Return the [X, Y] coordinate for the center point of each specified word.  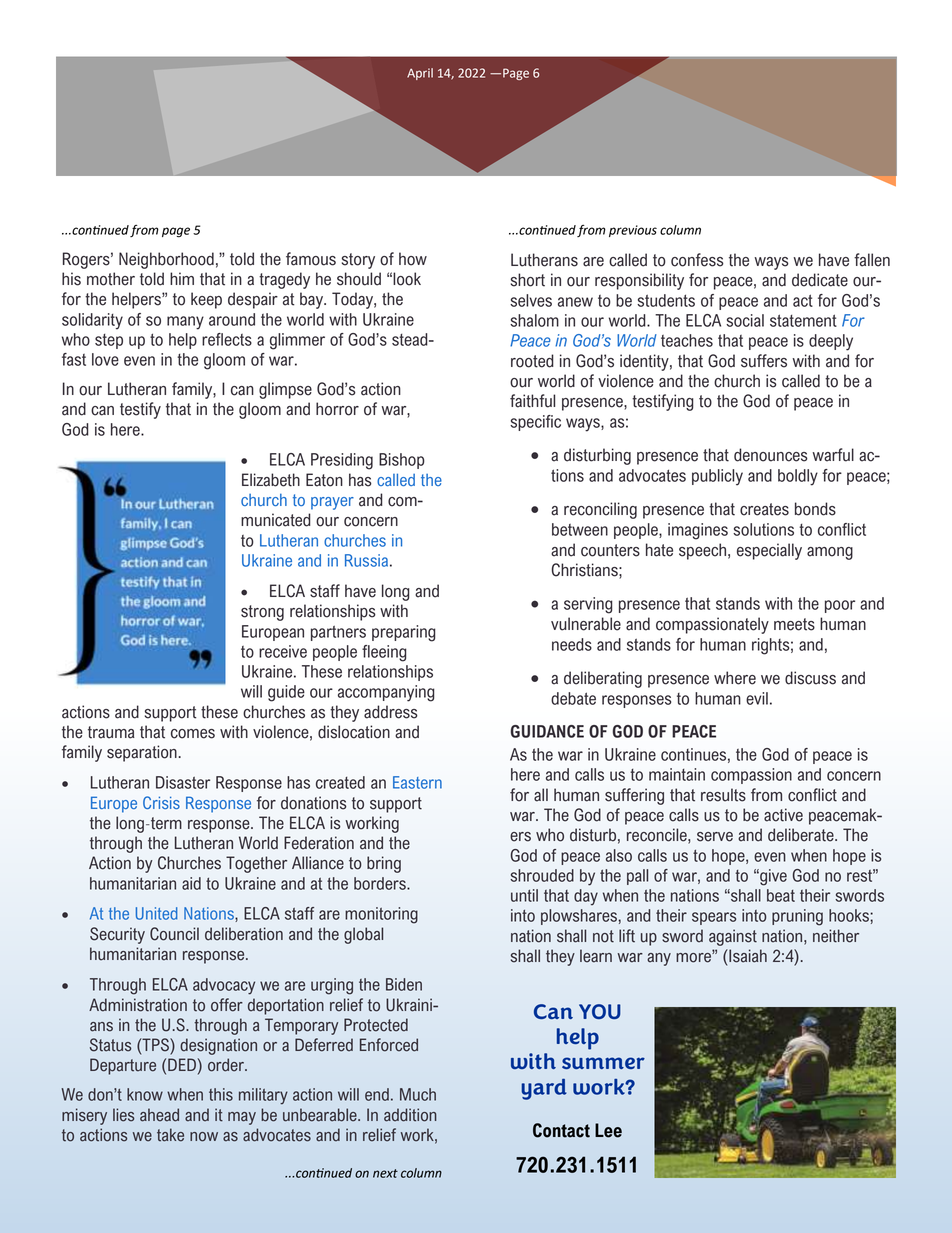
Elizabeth [271, 480]
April [420, 74]
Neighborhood [166, 260]
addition [410, 1115]
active [783, 815]
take [170, 1135]
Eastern [417, 782]
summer [603, 1063]
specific [535, 423]
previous [633, 231]
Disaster [183, 782]
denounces [771, 455]
